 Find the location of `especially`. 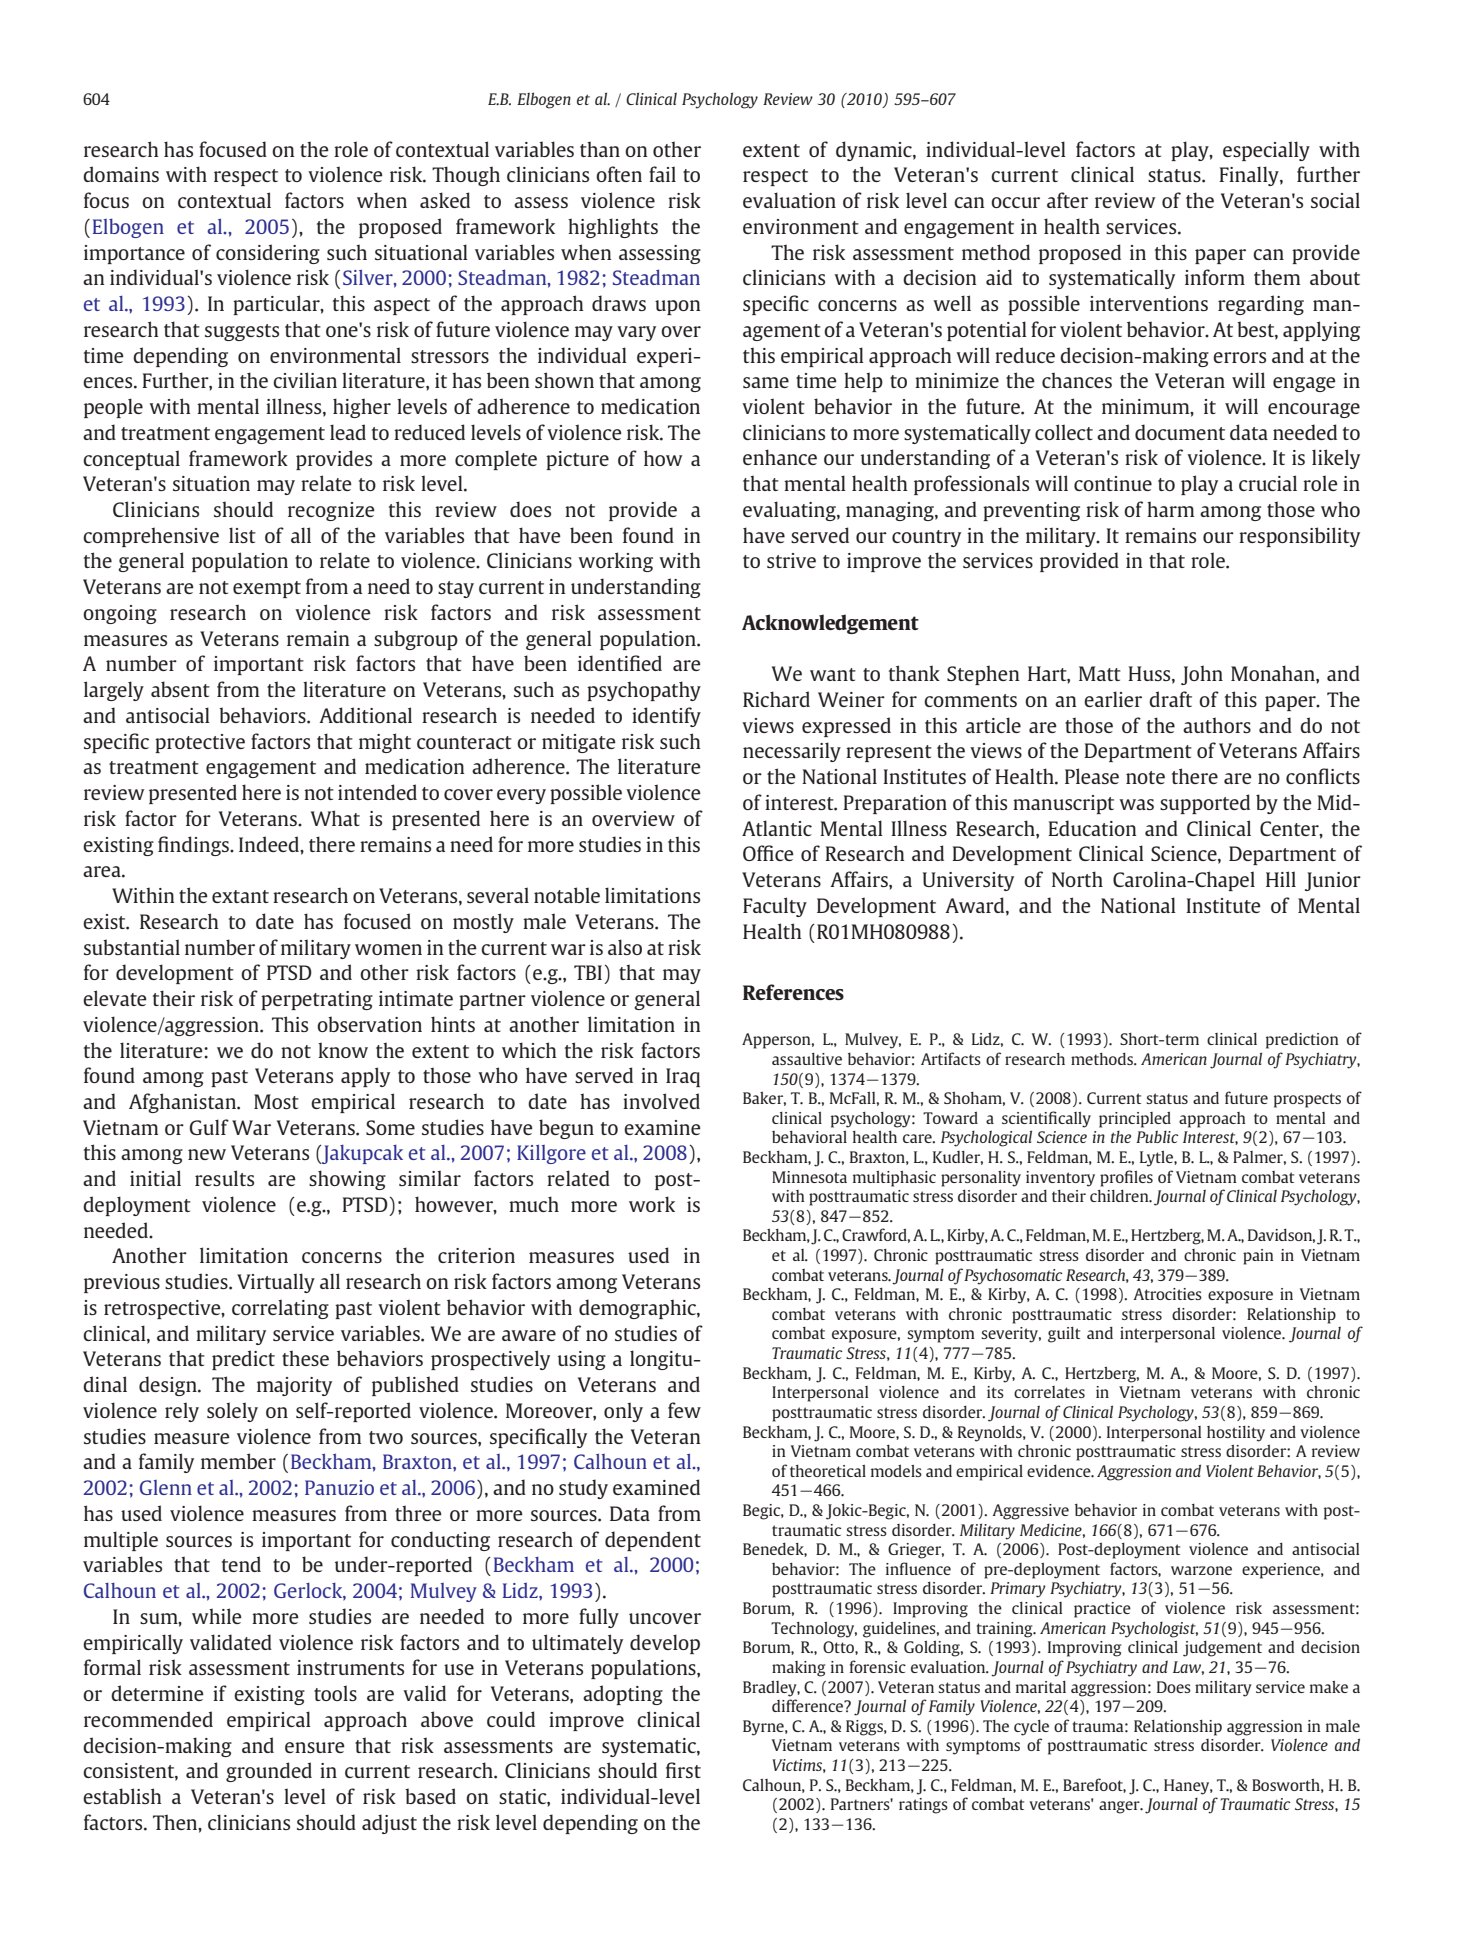

especially is located at coordinates (1266, 151).
